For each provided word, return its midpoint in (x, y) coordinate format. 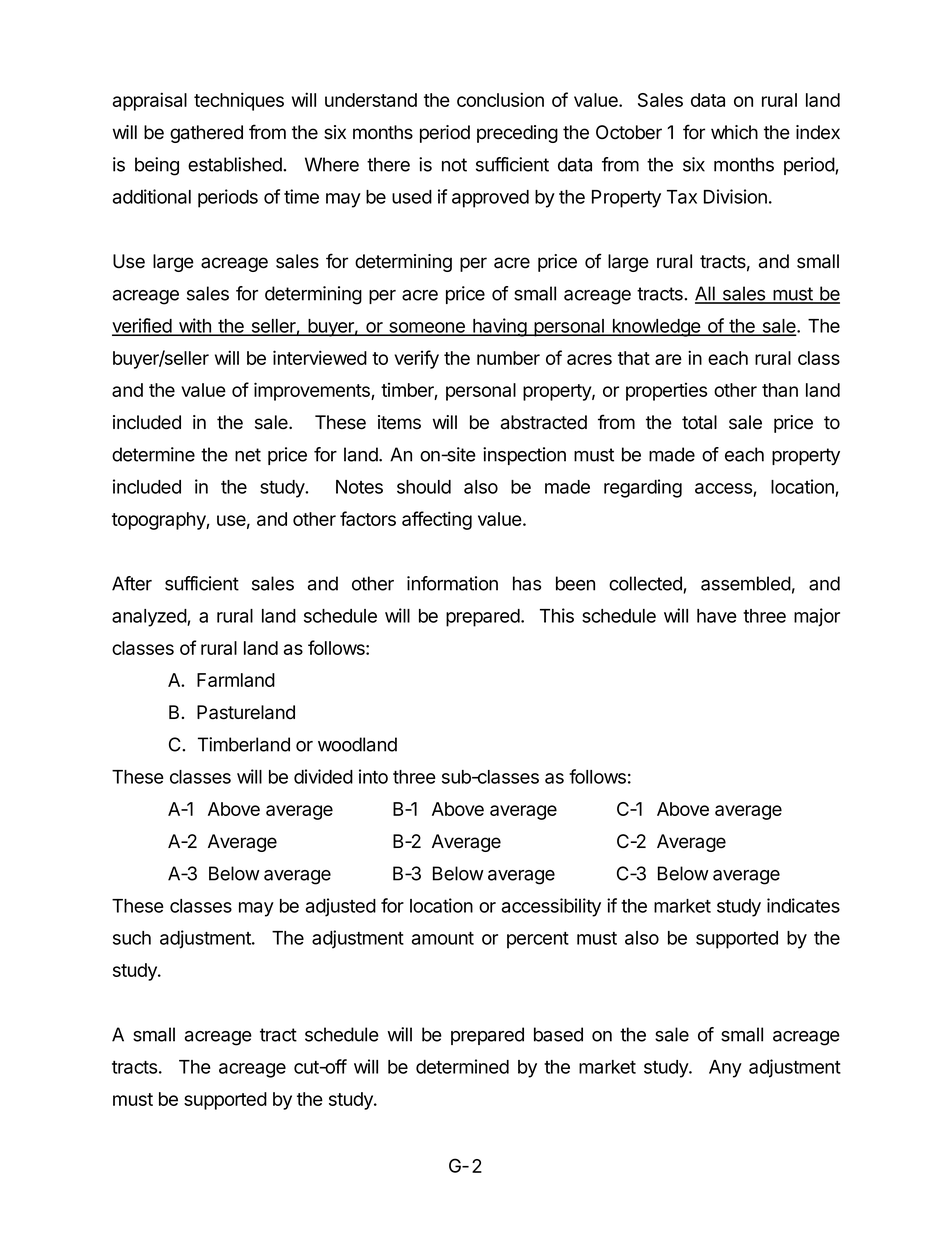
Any (725, 1069)
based (558, 1034)
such (132, 938)
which (734, 132)
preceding (517, 134)
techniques (239, 101)
